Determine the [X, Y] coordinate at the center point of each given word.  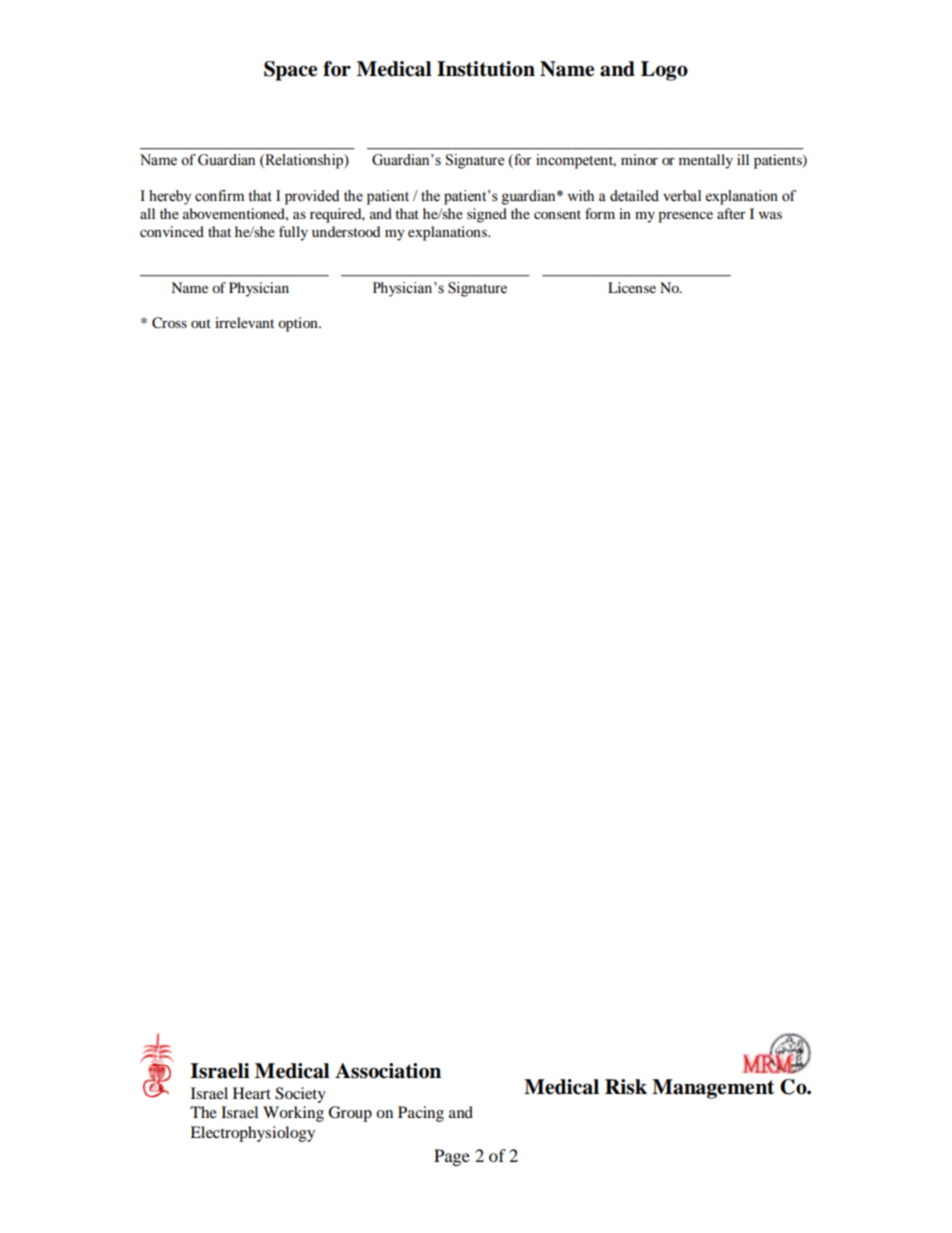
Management [713, 1089]
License [632, 287]
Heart [252, 1093]
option [299, 324]
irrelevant [244, 322]
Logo [664, 71]
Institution [486, 69]
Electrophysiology [252, 1134]
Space [290, 71]
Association [388, 1071]
